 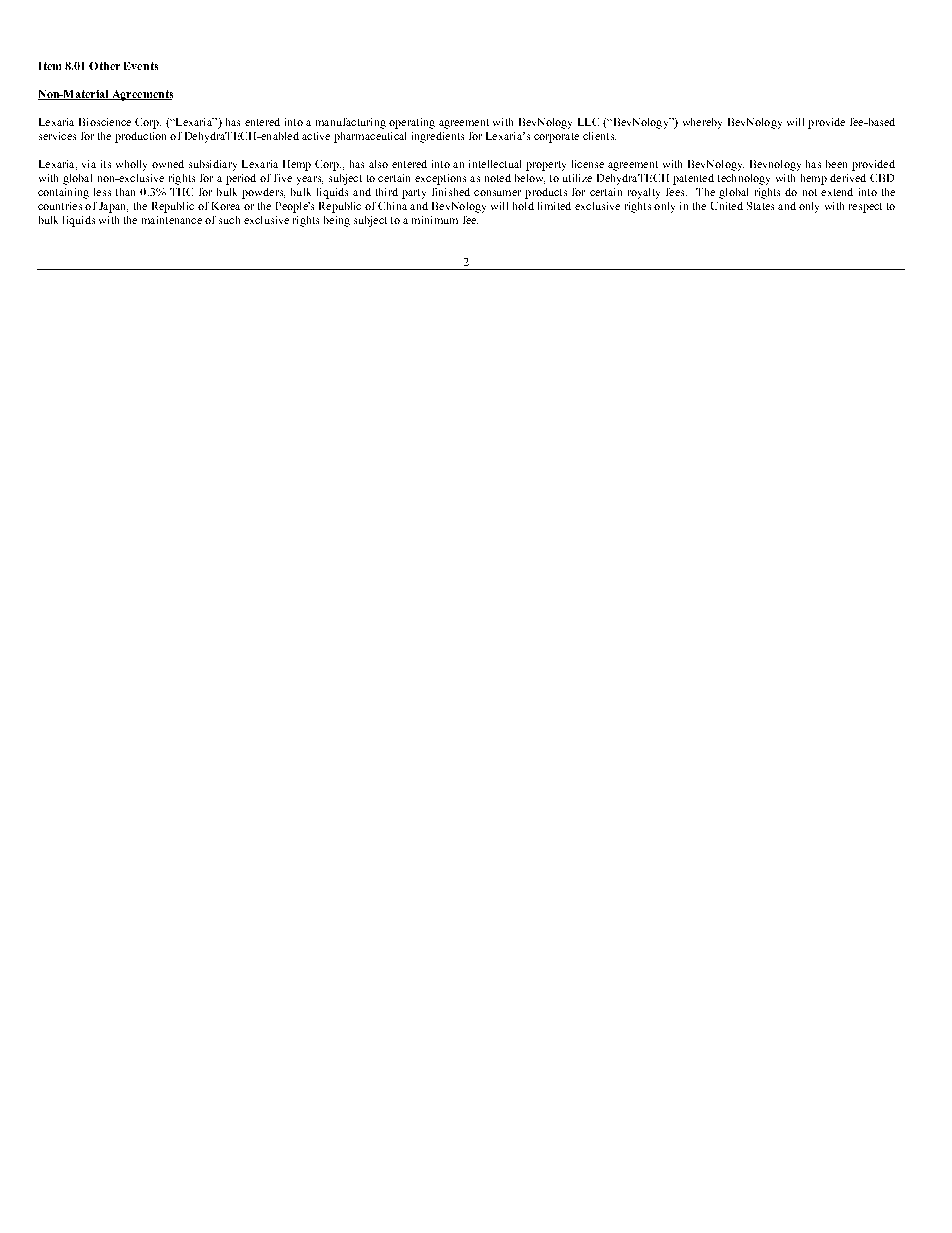 What do you see at coordinates (588, 122) in the page?
I see `LLC` at bounding box center [588, 122].
